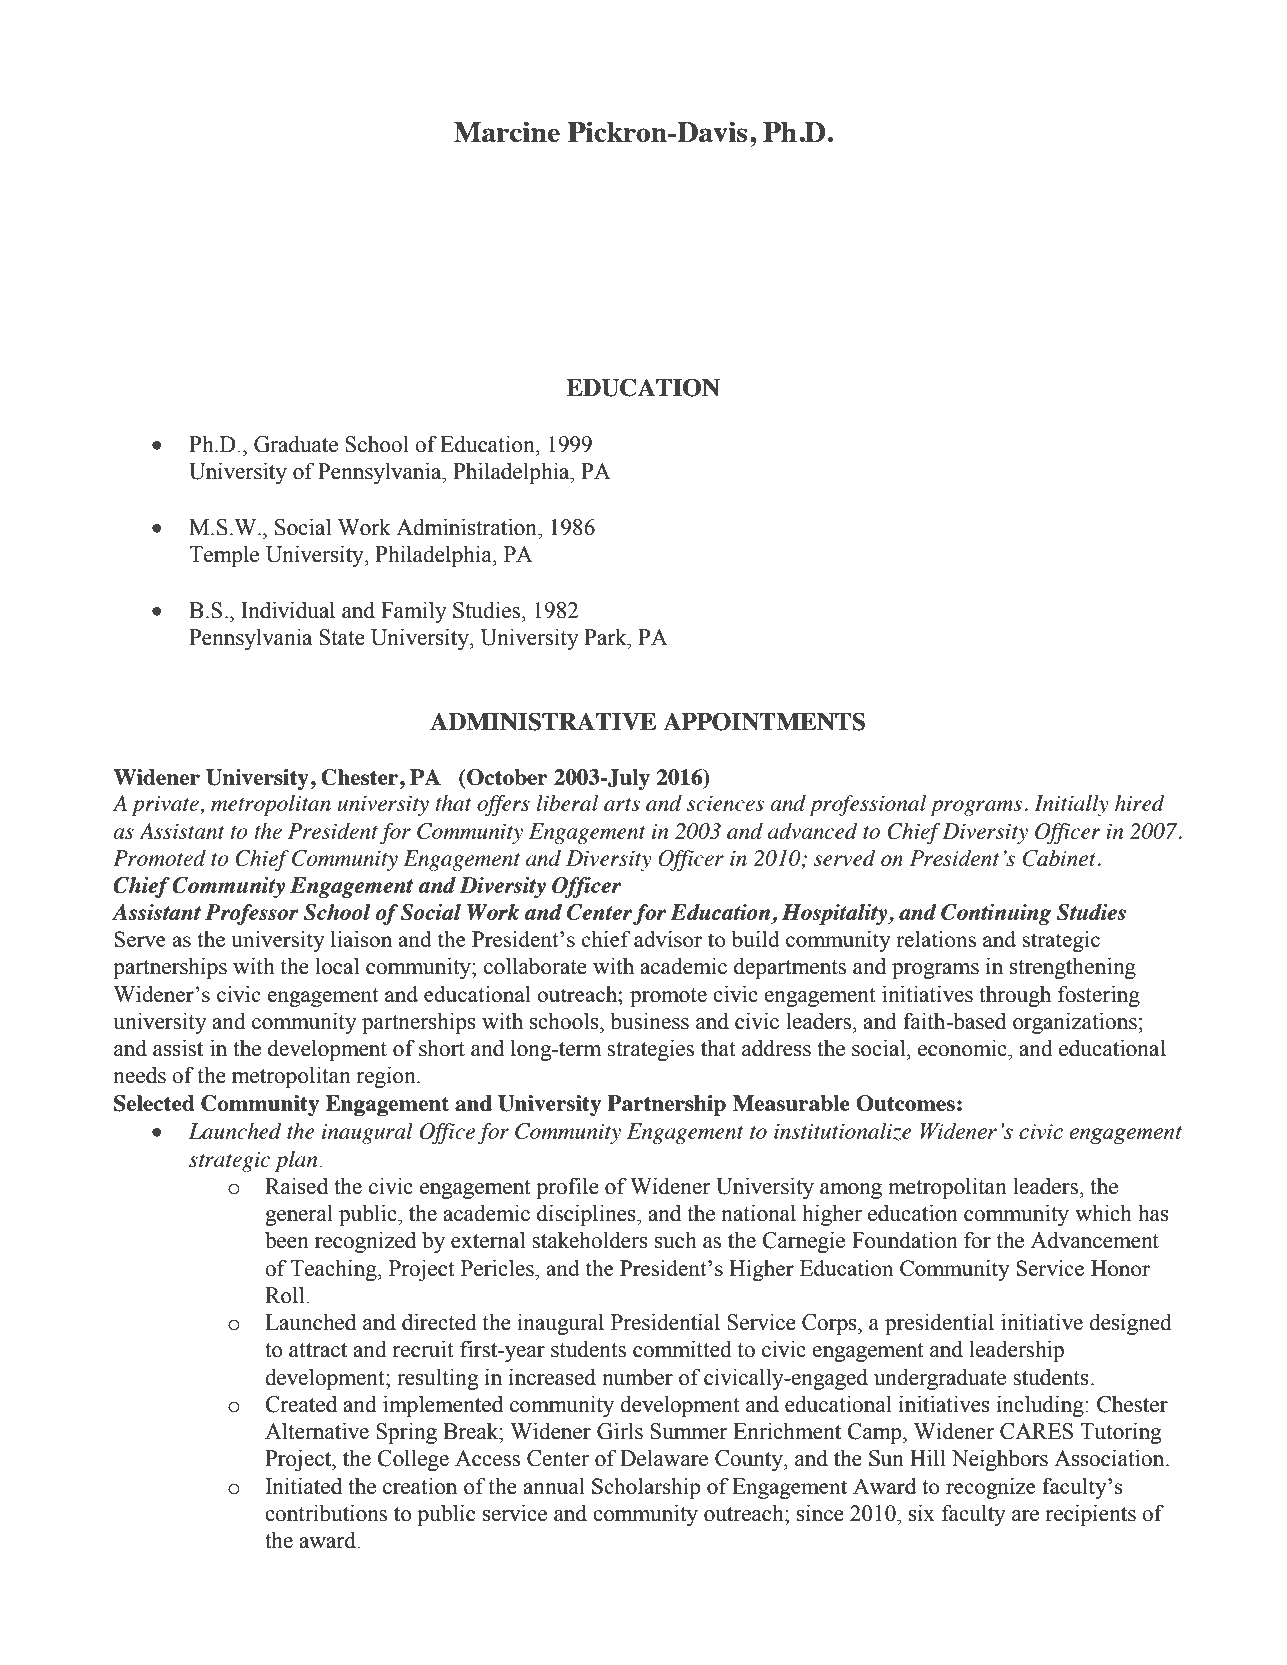 The height and width of the image is (1665, 1287). I want to click on Raised, so click(296, 1186).
